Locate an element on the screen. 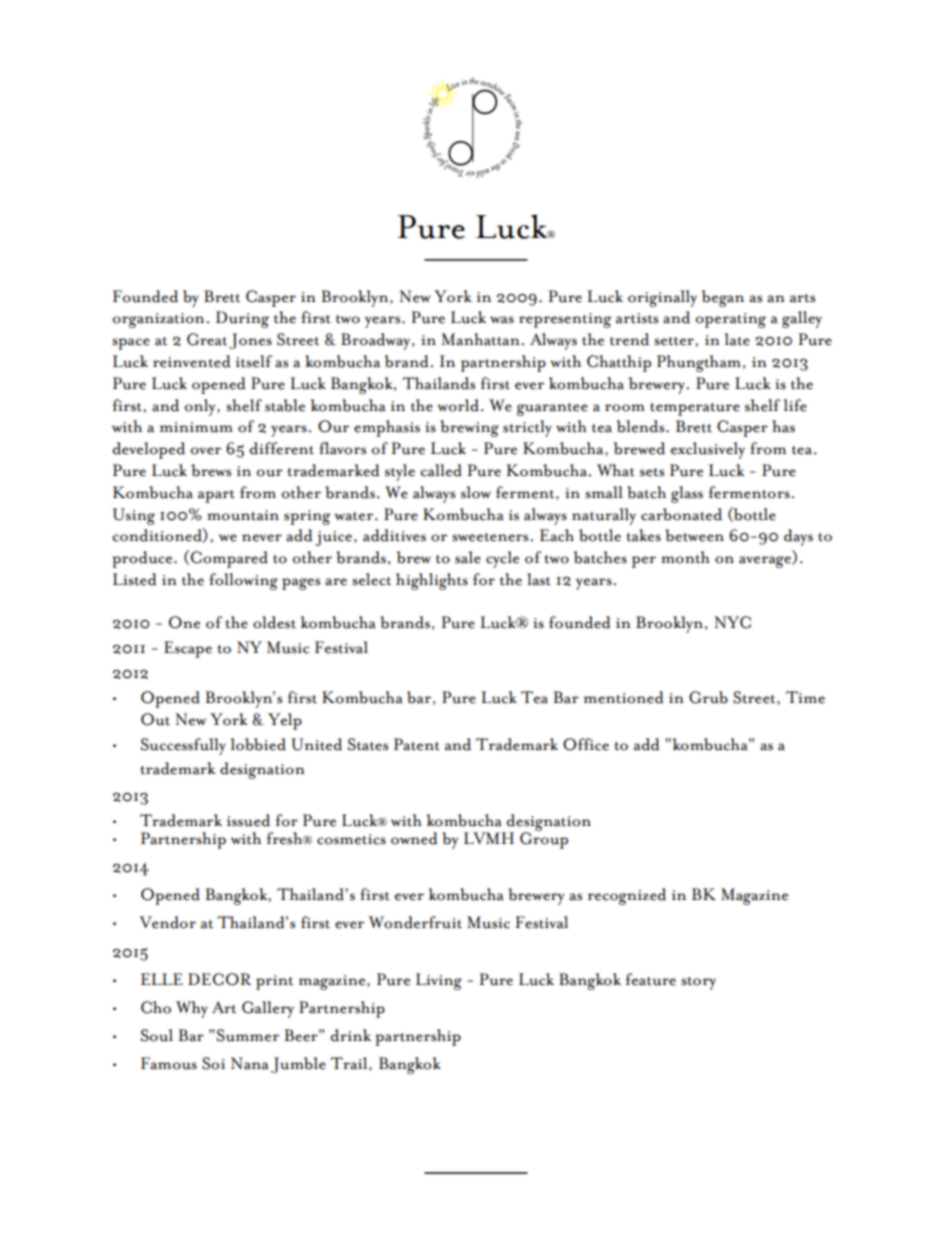 The height and width of the screenshot is (1233, 952). Living is located at coordinates (439, 981).
